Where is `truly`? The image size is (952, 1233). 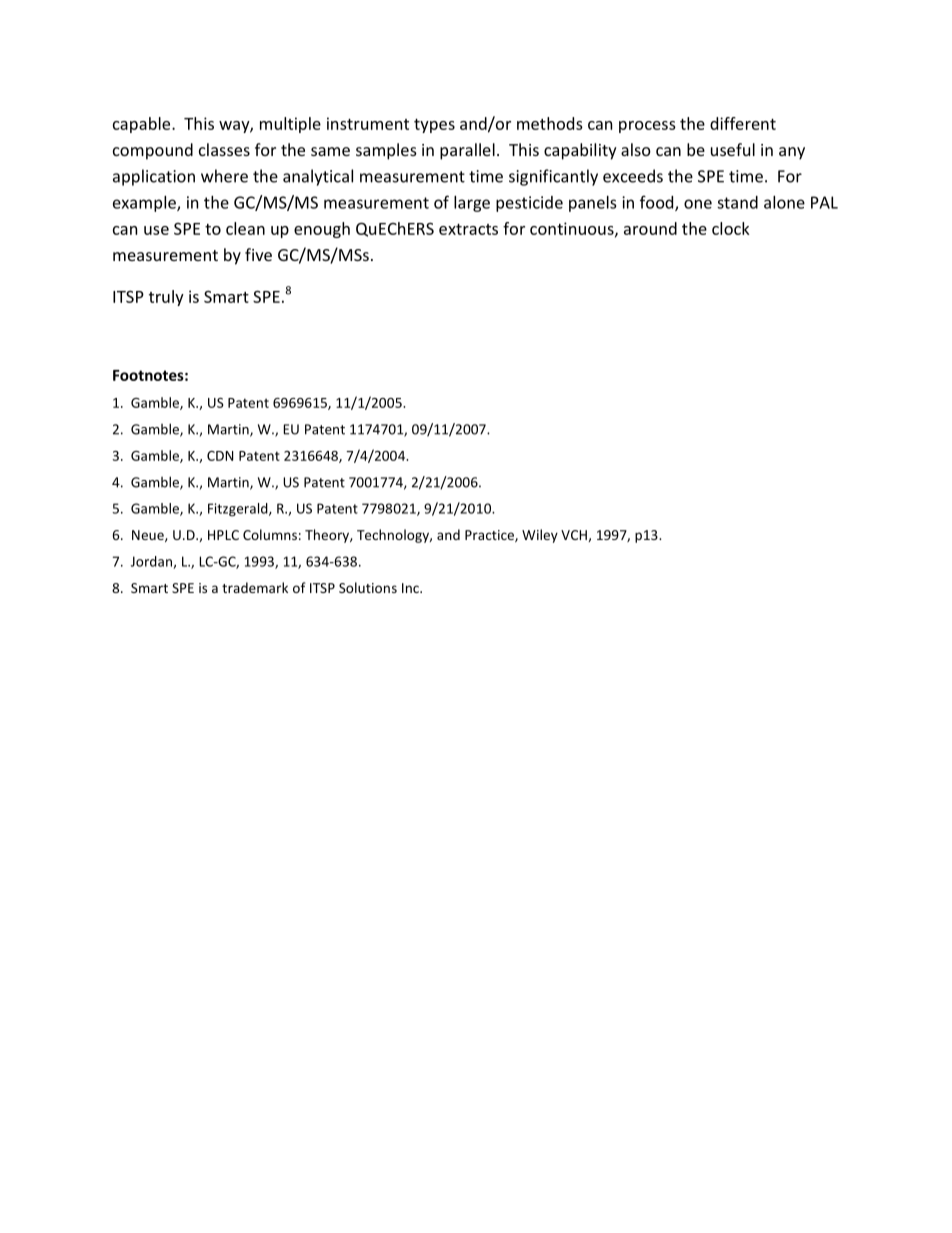 truly is located at coordinates (166, 298).
